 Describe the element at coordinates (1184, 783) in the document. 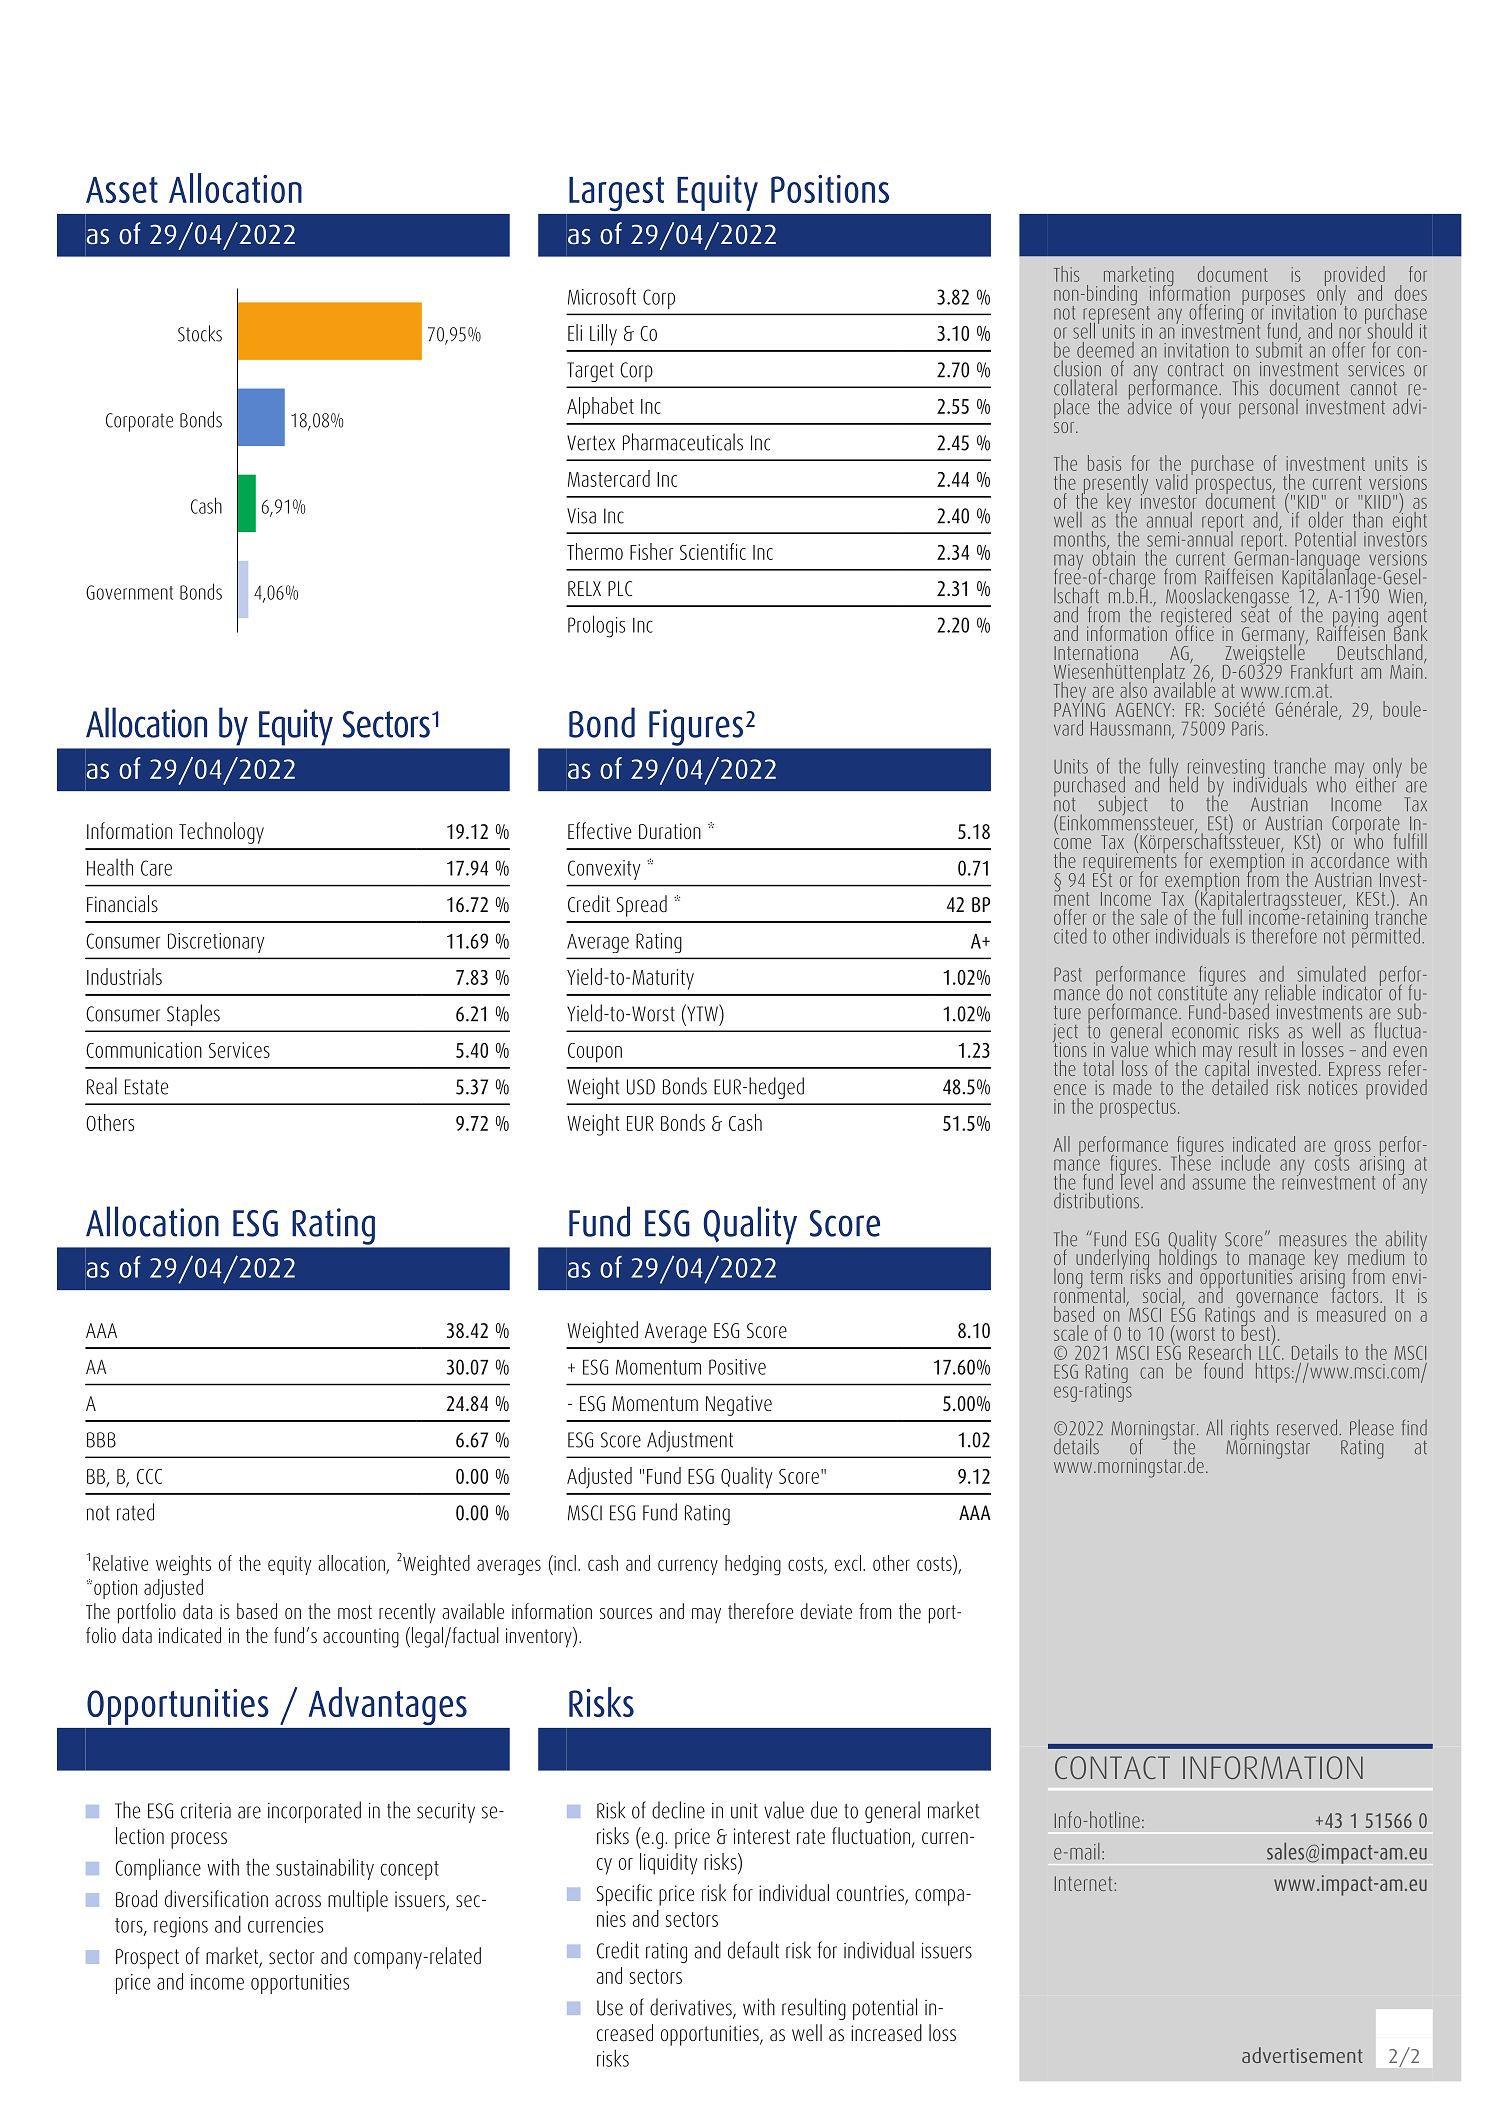

I see `held` at that location.
